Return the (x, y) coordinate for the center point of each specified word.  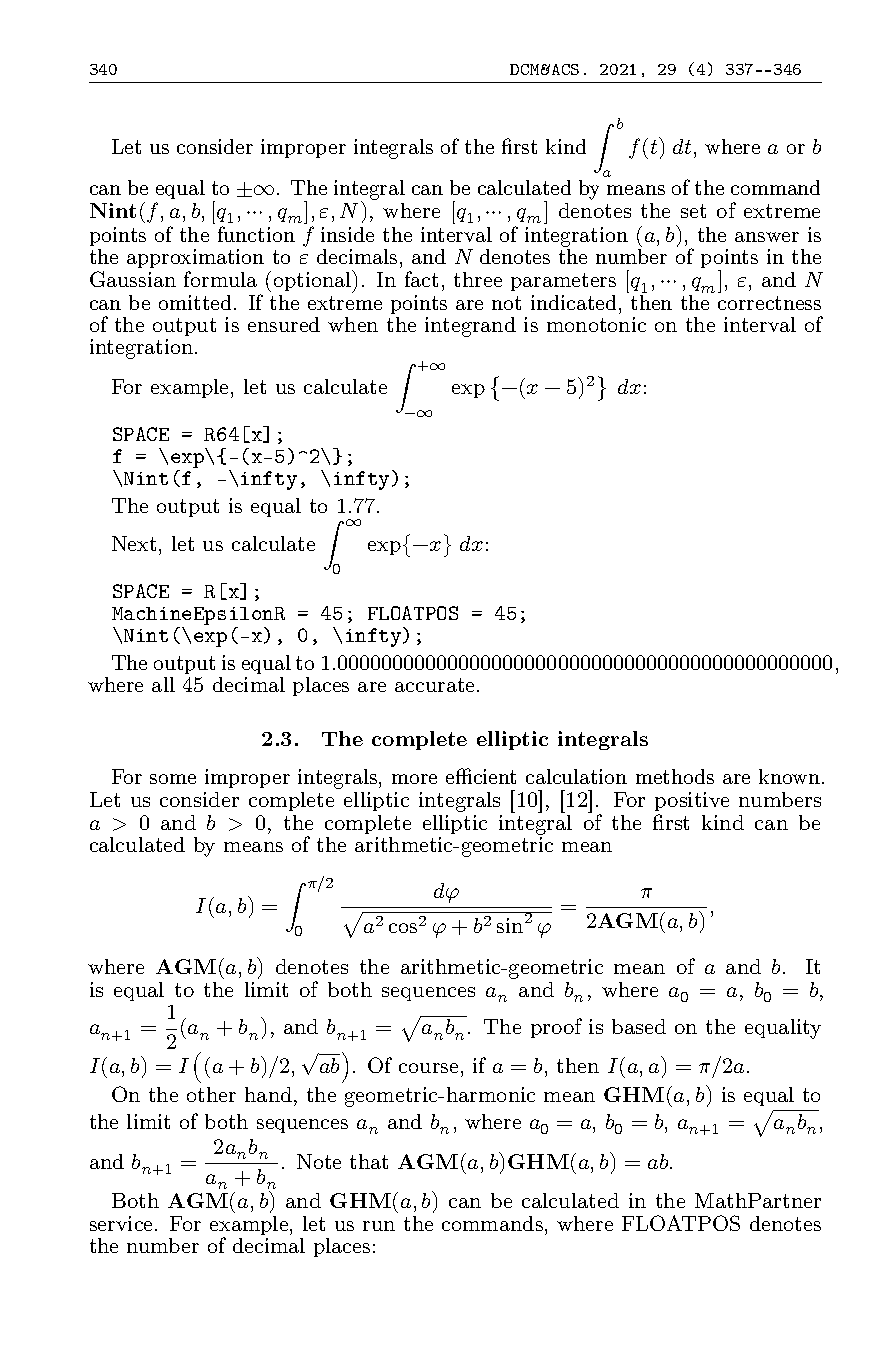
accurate (436, 685)
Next (134, 543)
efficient (481, 776)
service (123, 1223)
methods (675, 776)
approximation (195, 260)
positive (692, 801)
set (693, 211)
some (173, 779)
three (478, 279)
